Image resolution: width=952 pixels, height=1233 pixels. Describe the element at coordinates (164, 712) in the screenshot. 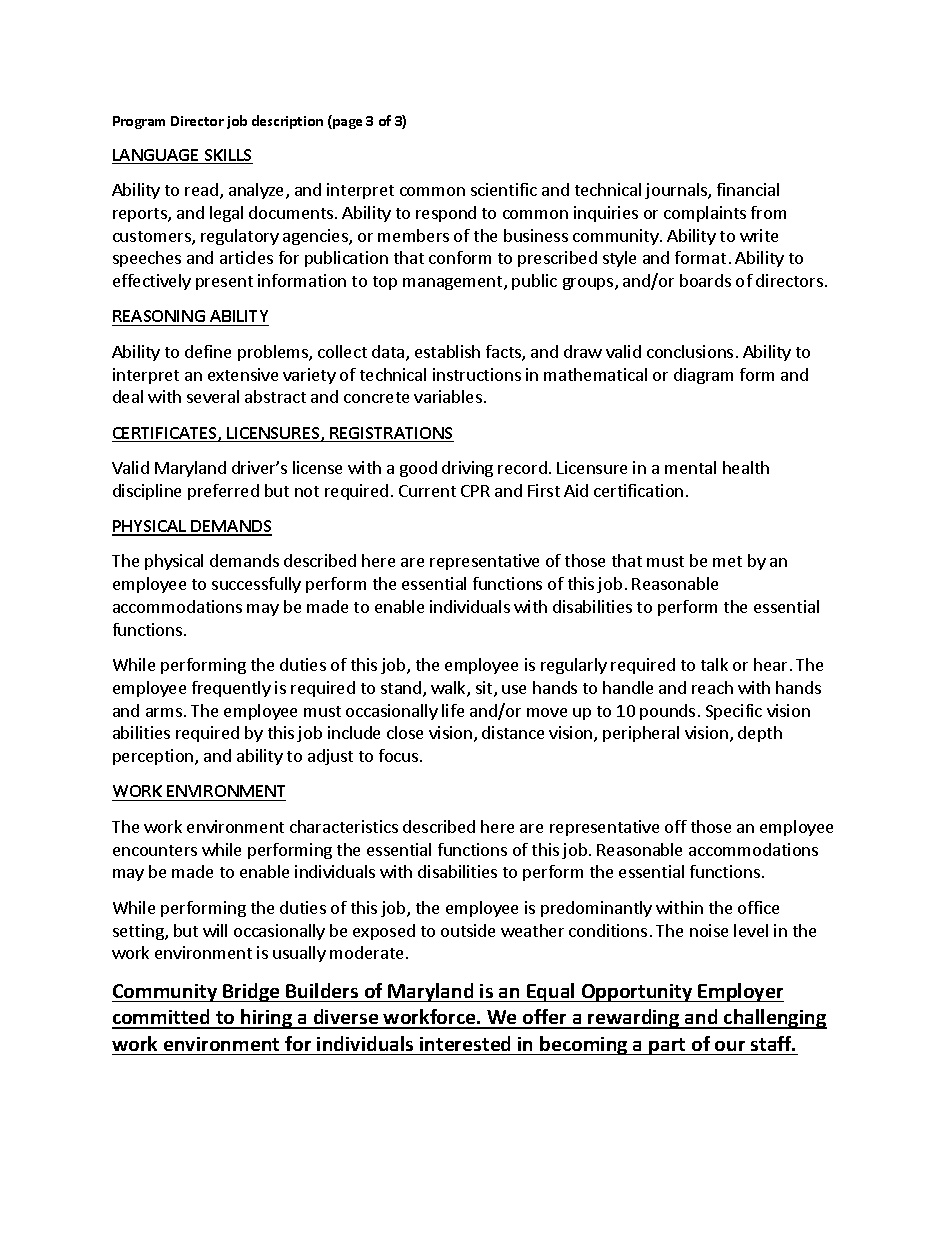

I see `arms` at that location.
